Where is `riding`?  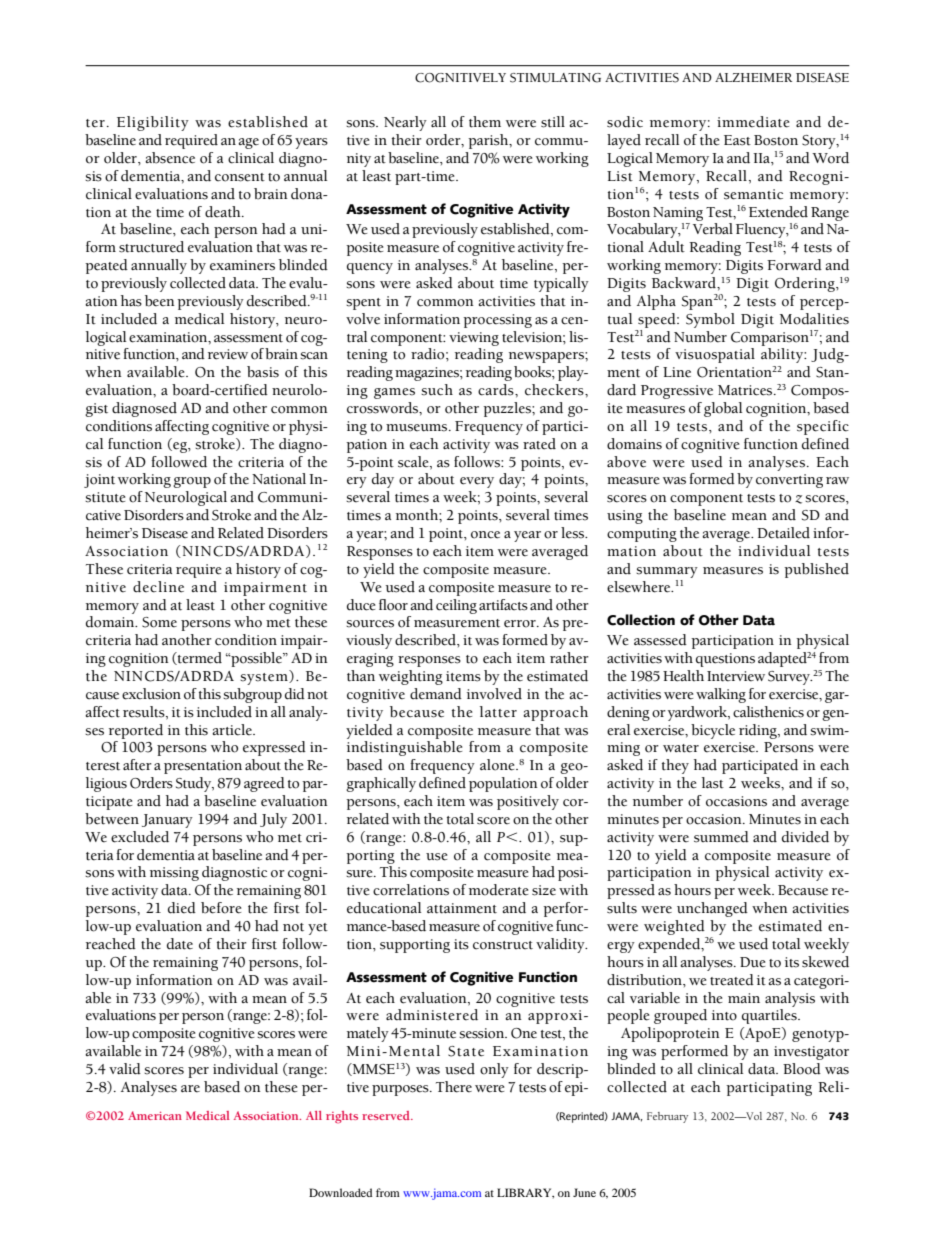
riding is located at coordinates (759, 731).
